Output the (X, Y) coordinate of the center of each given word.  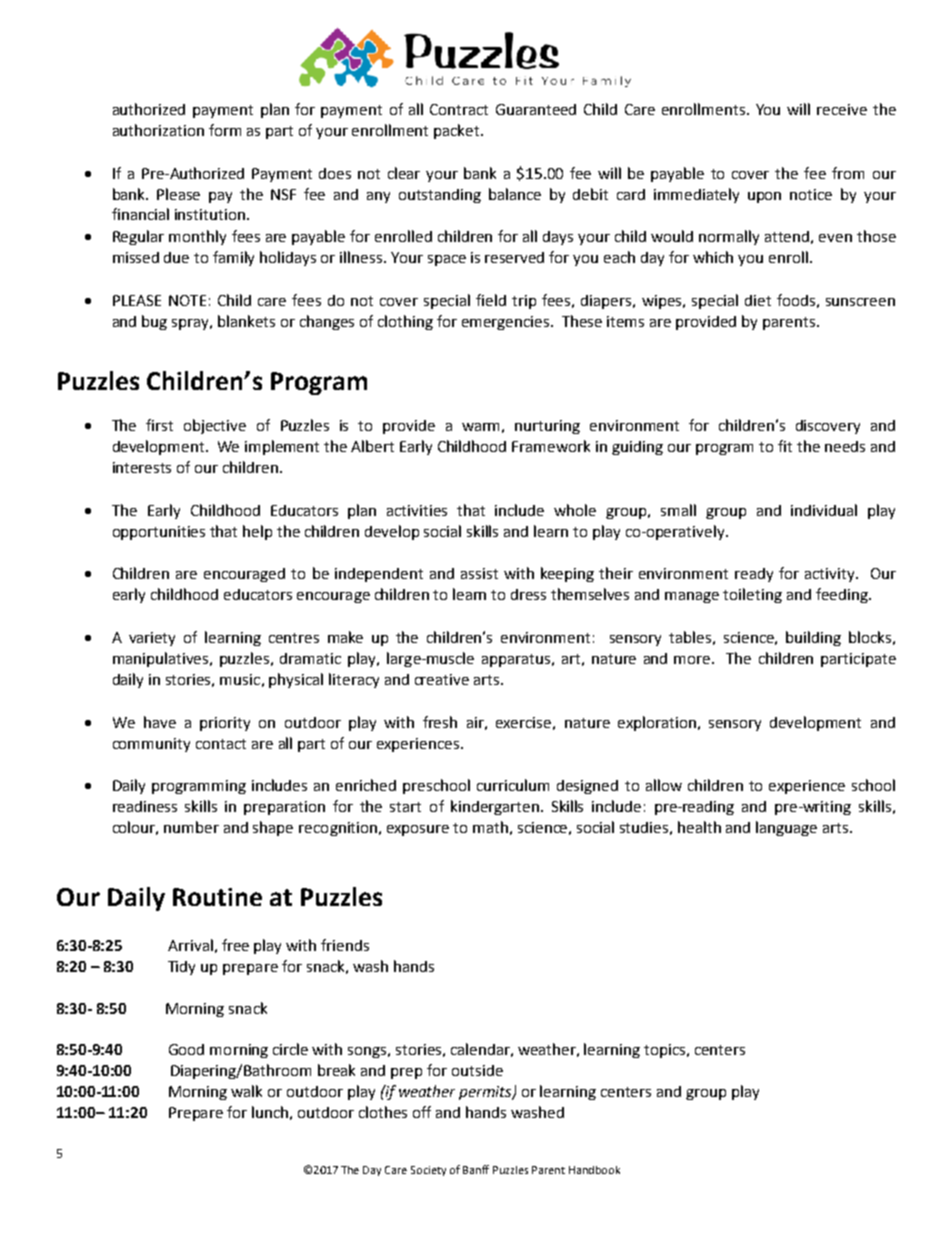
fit (785, 446)
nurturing (547, 427)
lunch (270, 1112)
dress (528, 594)
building (813, 638)
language (786, 828)
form (225, 130)
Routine (217, 897)
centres (294, 638)
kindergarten (495, 807)
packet (458, 131)
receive (842, 109)
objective (215, 426)
